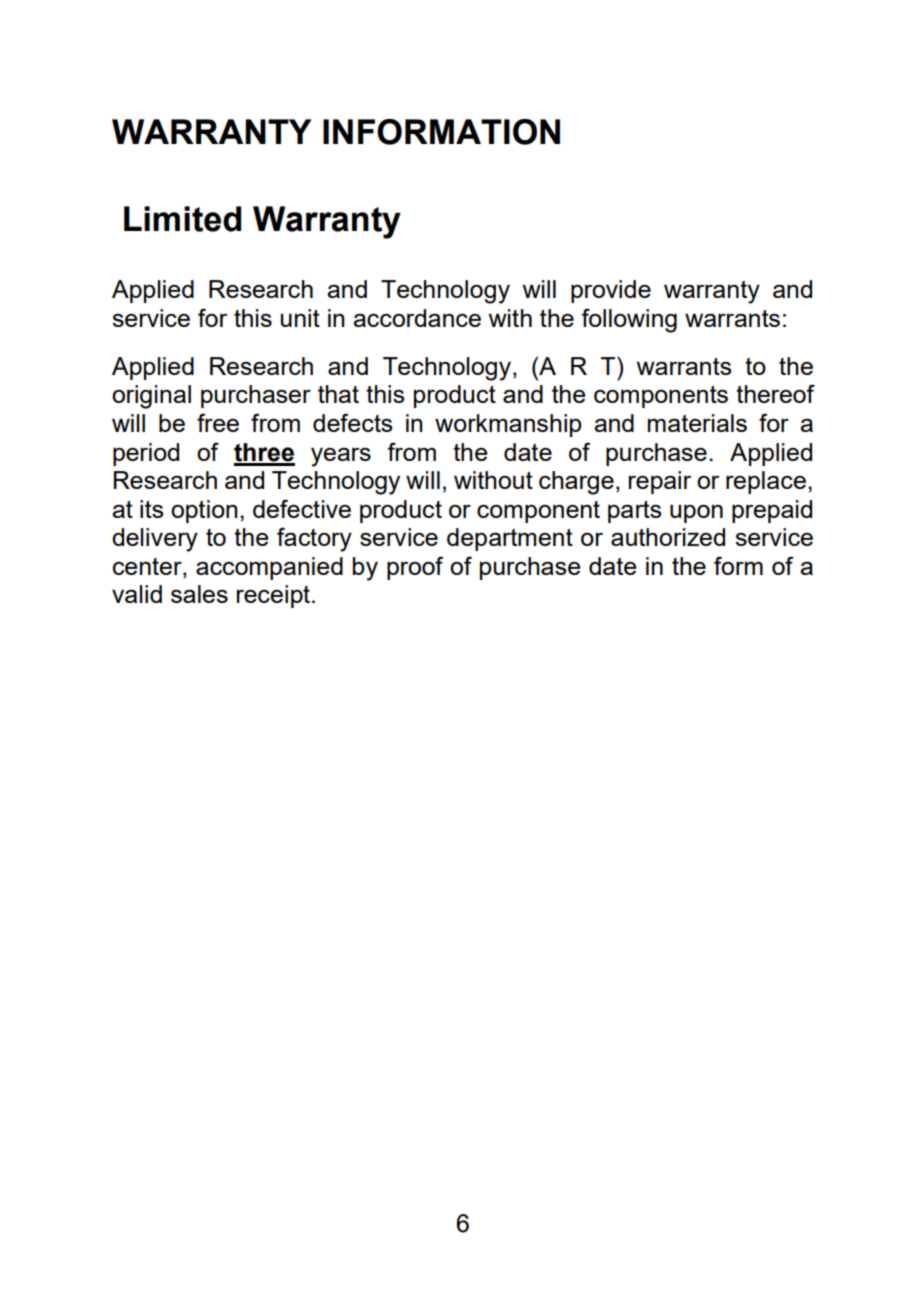  I want to click on proof, so click(415, 568).
